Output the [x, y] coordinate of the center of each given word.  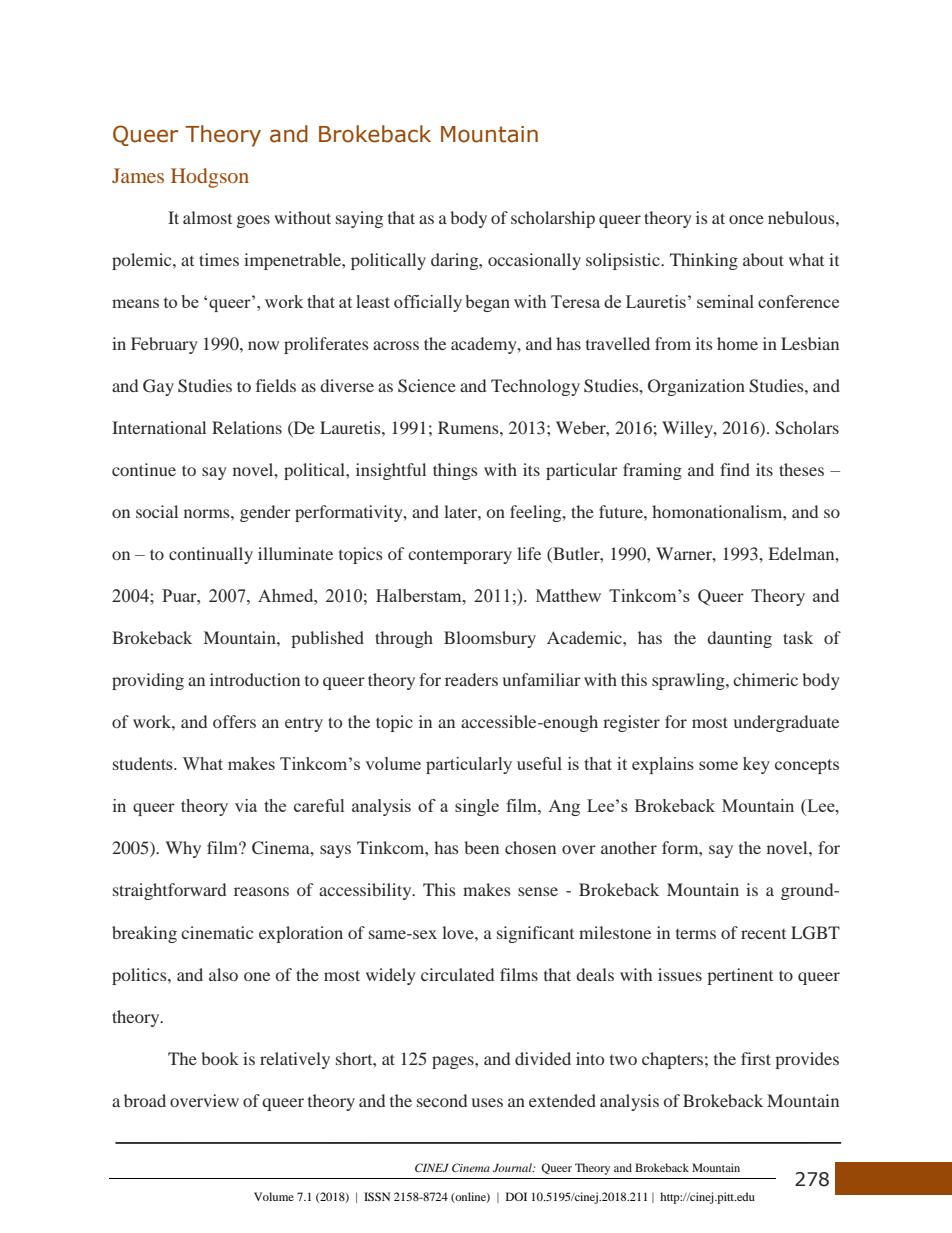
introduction [255, 679]
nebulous [802, 217]
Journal [513, 1167]
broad [145, 1100]
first [756, 1058]
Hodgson [210, 178]
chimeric [765, 679]
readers [471, 679]
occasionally [534, 261]
